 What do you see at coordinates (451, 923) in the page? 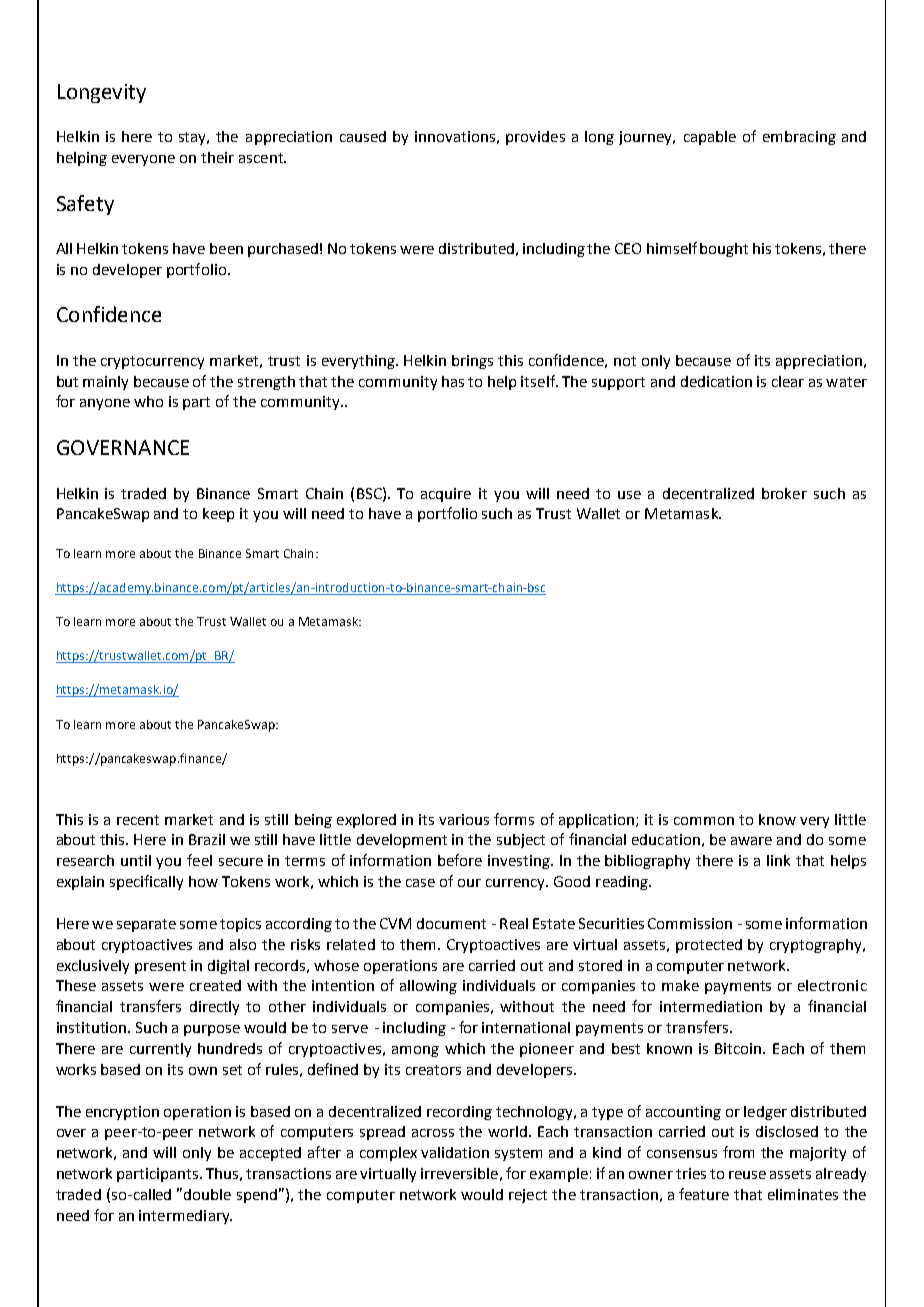
I see `document` at bounding box center [451, 923].
